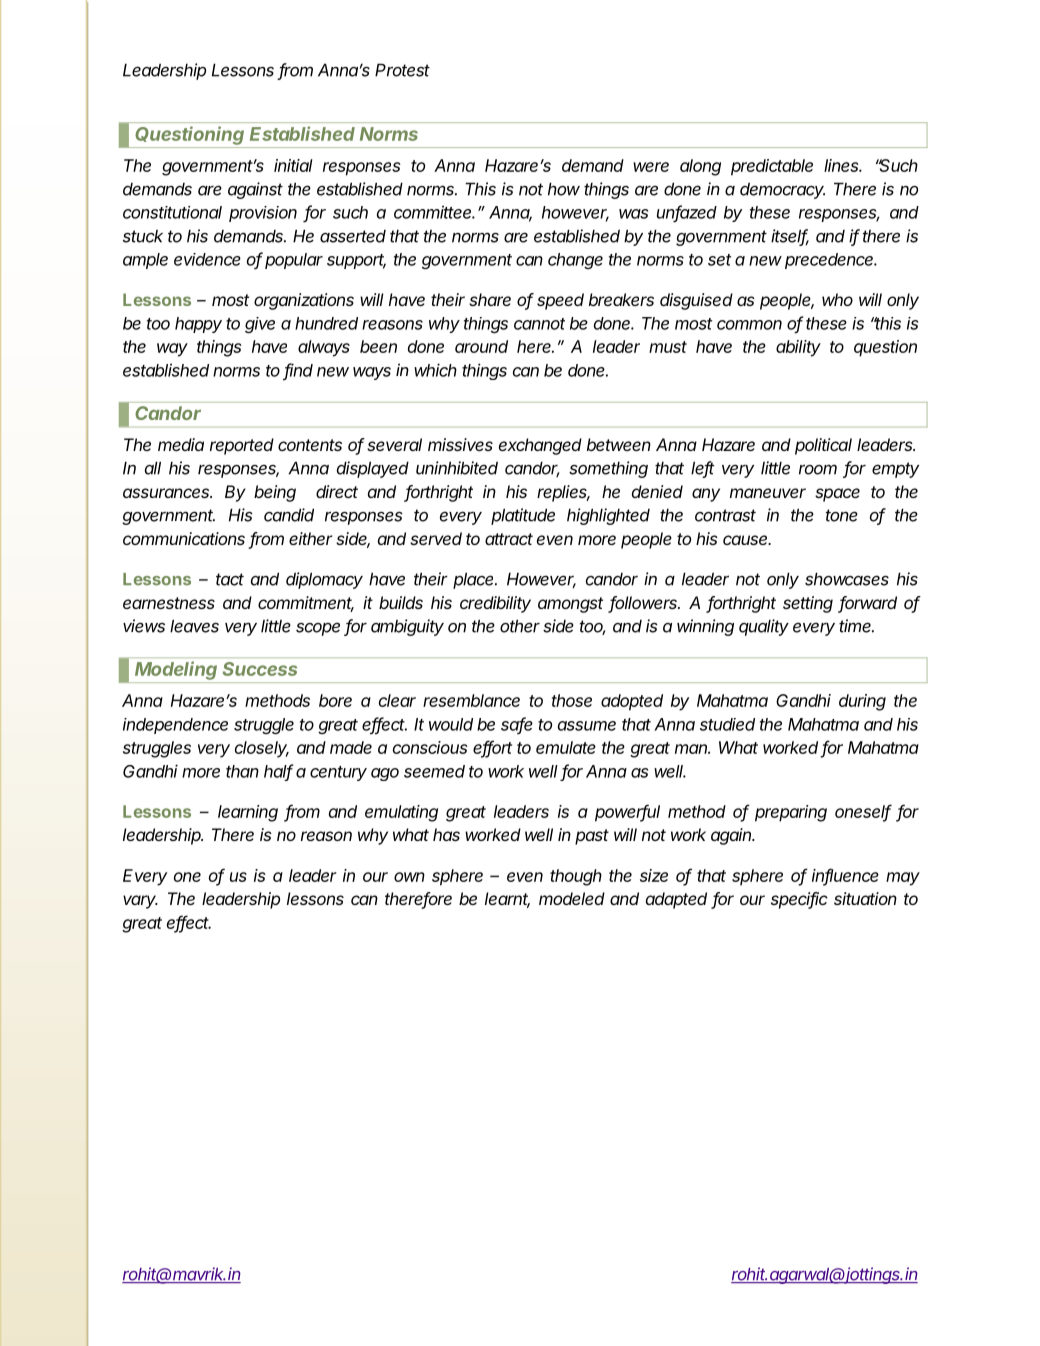  Describe the element at coordinates (843, 165) in the screenshot. I see `lines` at that location.
